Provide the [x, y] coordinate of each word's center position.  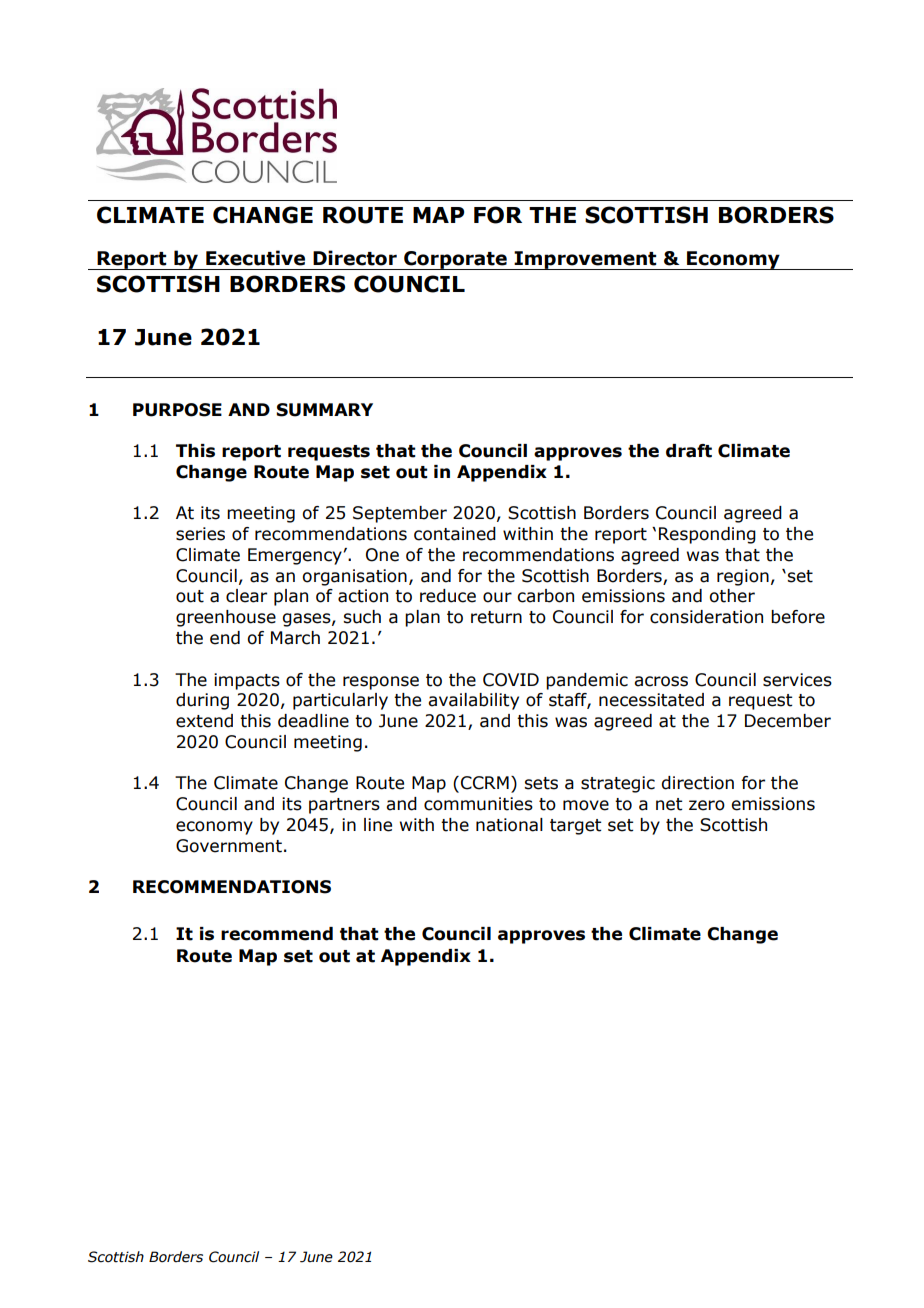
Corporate [455, 260]
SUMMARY [324, 410]
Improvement [585, 260]
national [509, 825]
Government [229, 846]
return [496, 617]
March [295, 638]
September [400, 514]
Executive [255, 258]
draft [689, 451]
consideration [706, 617]
